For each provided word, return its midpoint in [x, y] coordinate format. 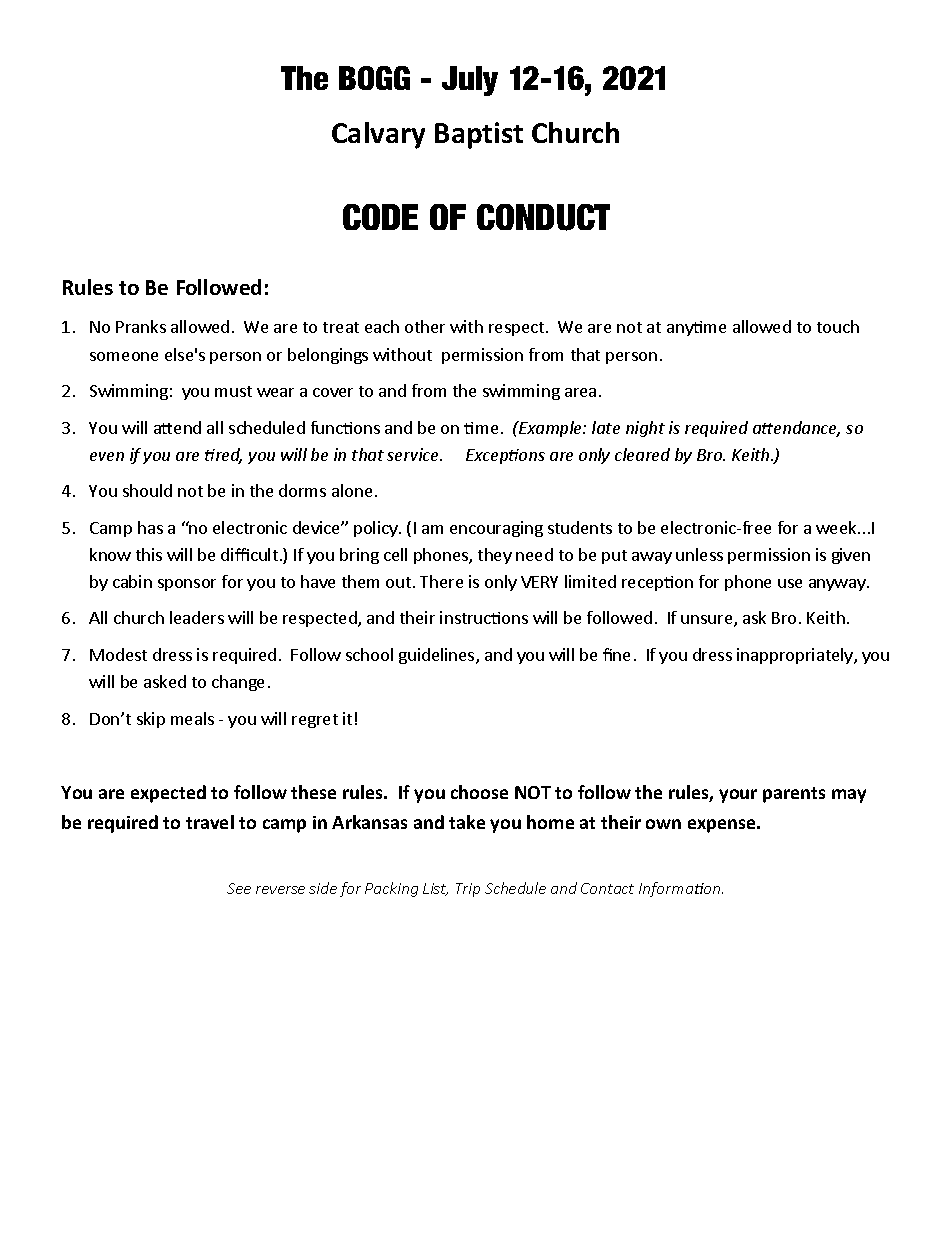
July [470, 81]
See [239, 888]
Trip [468, 890]
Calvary [378, 135]
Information [681, 889]
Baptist [479, 135]
